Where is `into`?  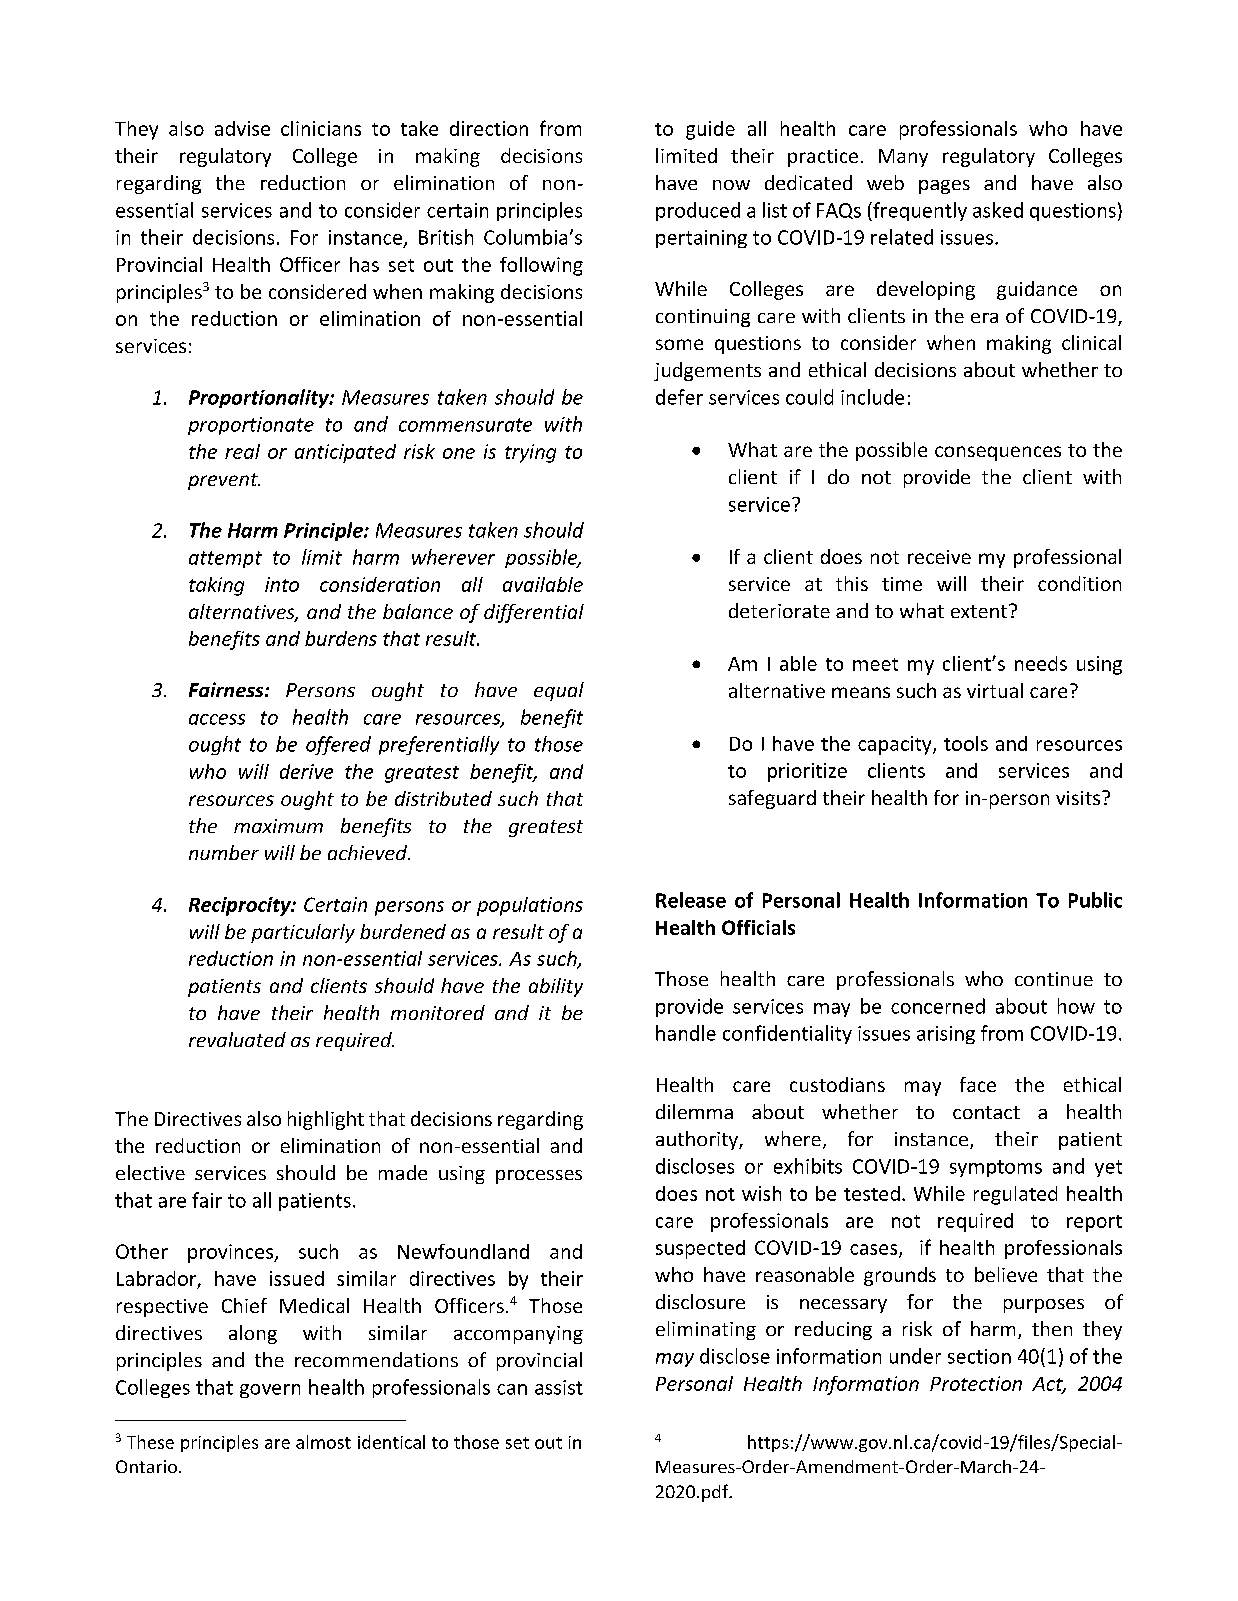 into is located at coordinates (282, 584).
